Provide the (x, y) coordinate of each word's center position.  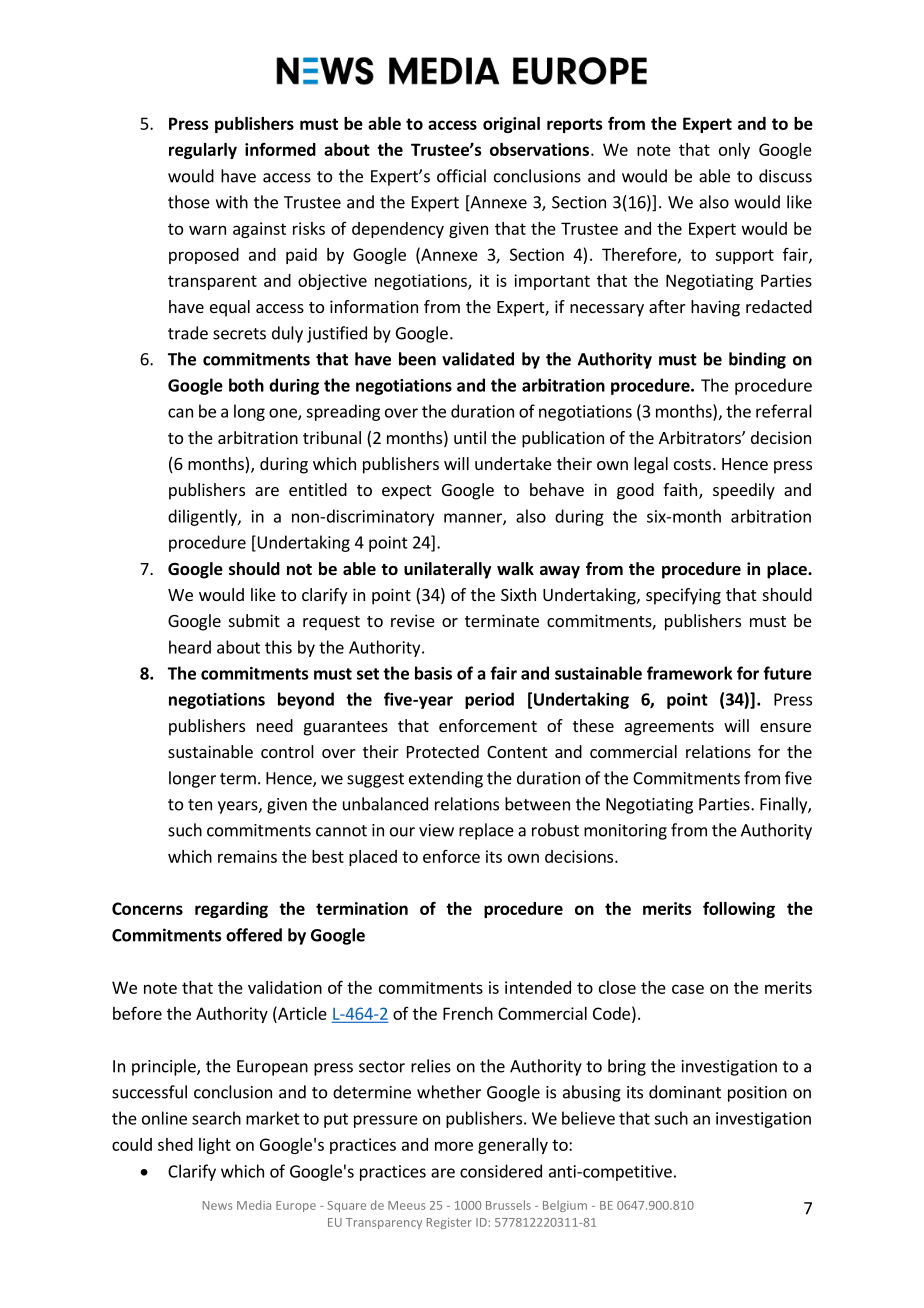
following (739, 909)
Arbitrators (701, 437)
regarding (231, 910)
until (470, 437)
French (468, 1013)
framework (689, 673)
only (734, 151)
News (217, 1205)
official (461, 176)
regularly (203, 151)
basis (433, 673)
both (246, 385)
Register (449, 1223)
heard (190, 647)
